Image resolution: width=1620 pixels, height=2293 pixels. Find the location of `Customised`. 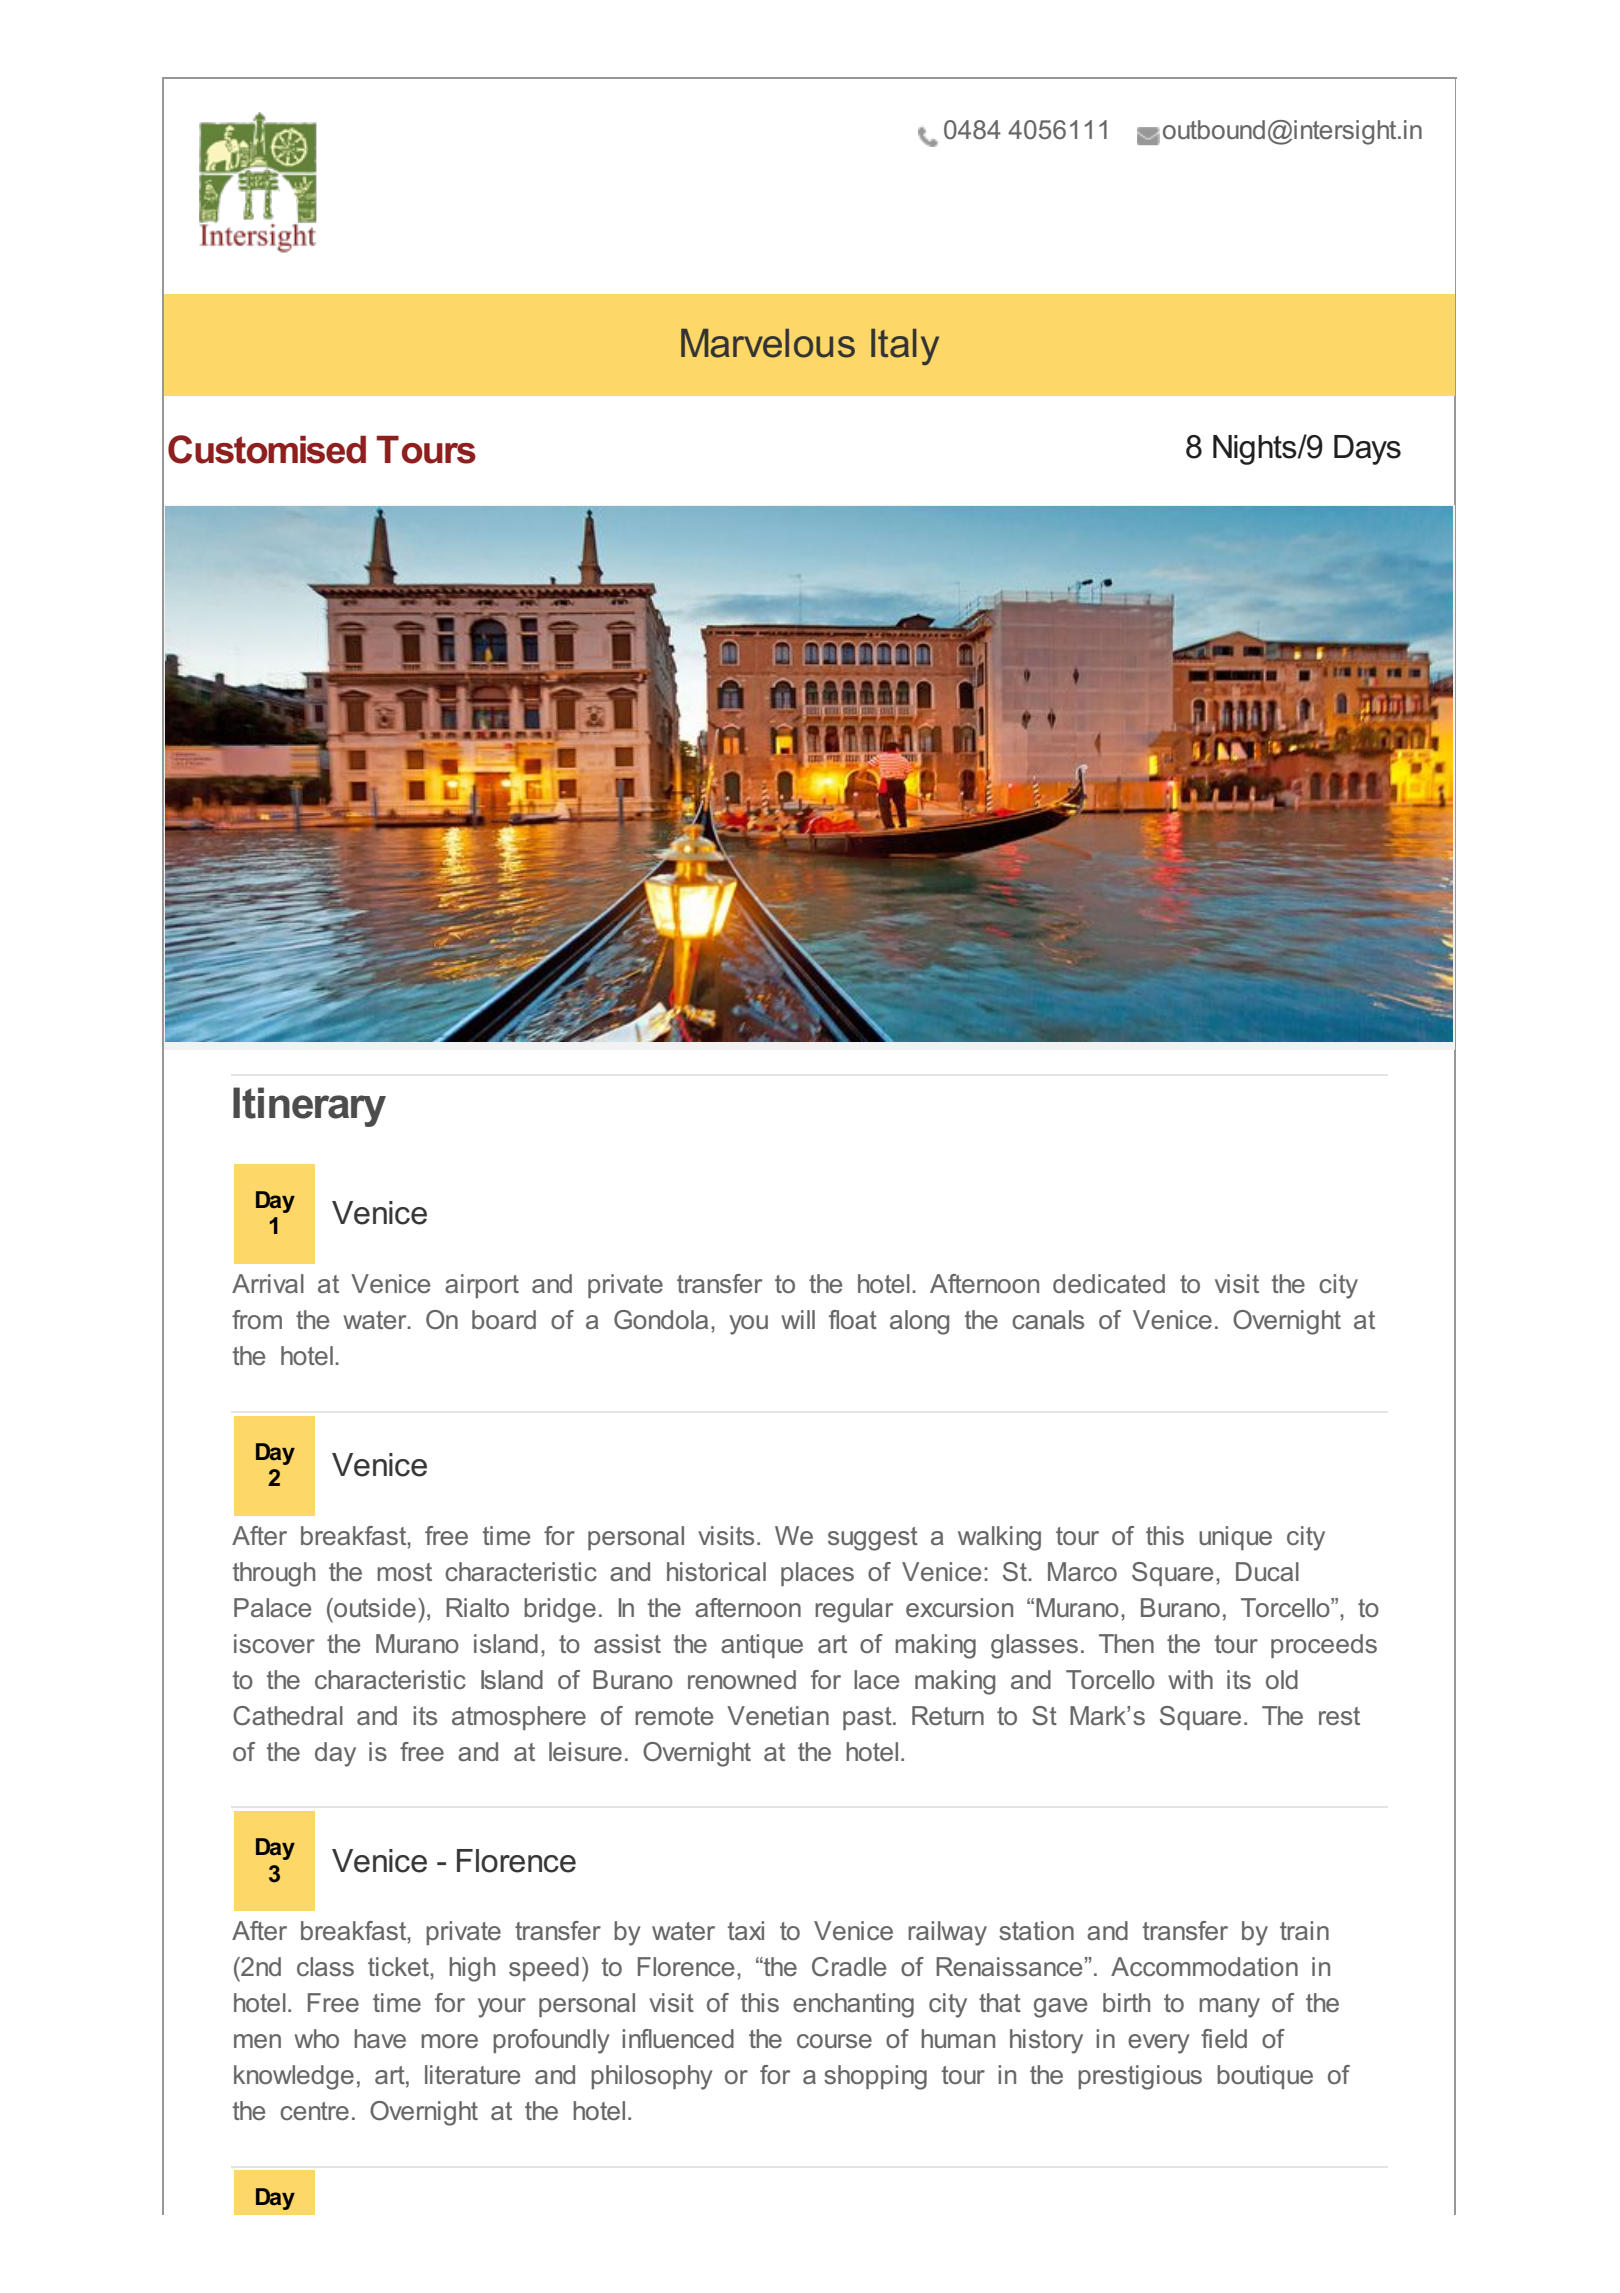

Customised is located at coordinates (267, 449).
